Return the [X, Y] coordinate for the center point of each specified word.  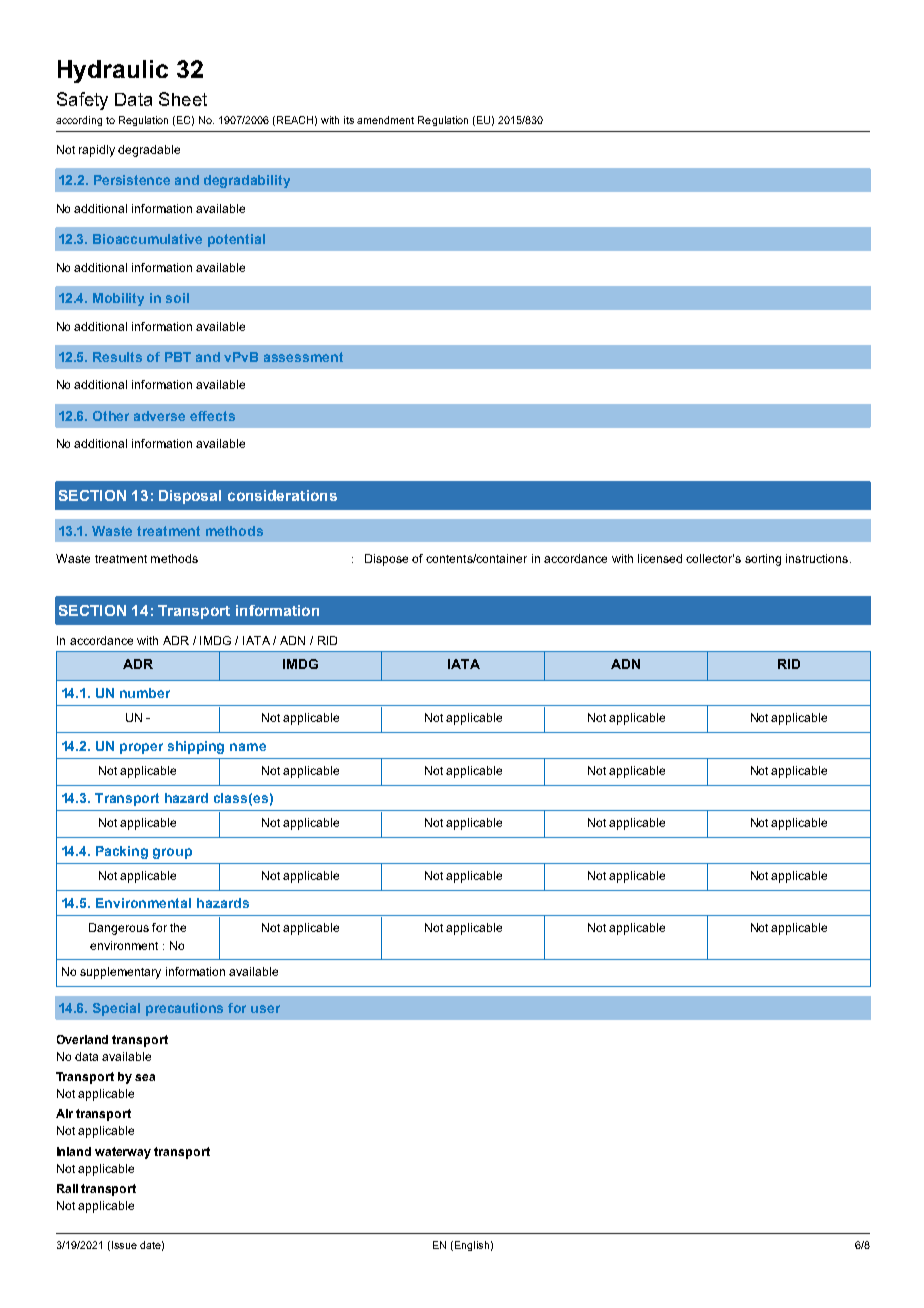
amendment [385, 120]
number [145, 693]
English [470, 1246]
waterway [123, 1153]
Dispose [386, 560]
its [349, 120]
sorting [763, 560]
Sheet [183, 99]
